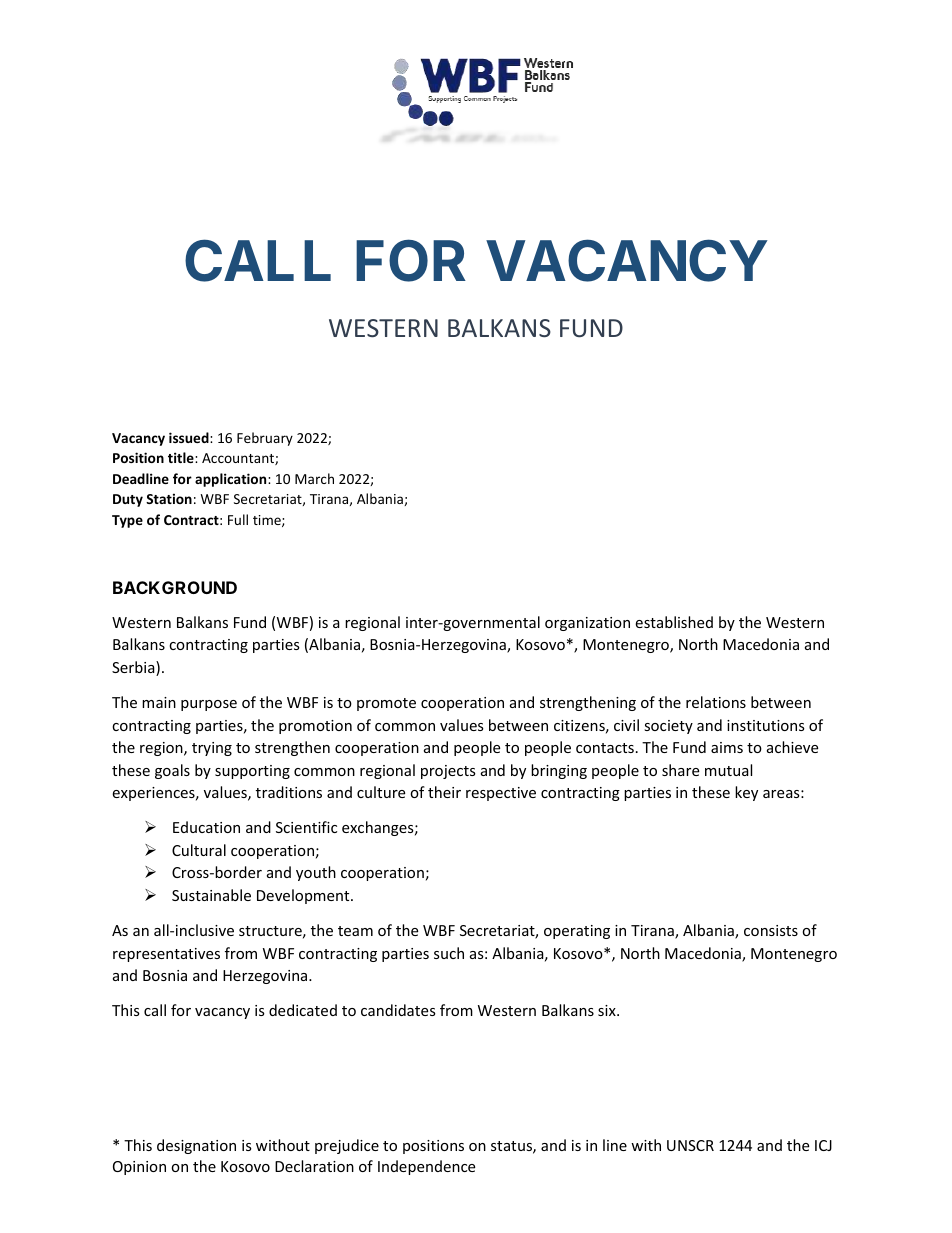 The height and width of the screenshot is (1233, 952). Describe the element at coordinates (209, 705) in the screenshot. I see `purpose` at that location.
